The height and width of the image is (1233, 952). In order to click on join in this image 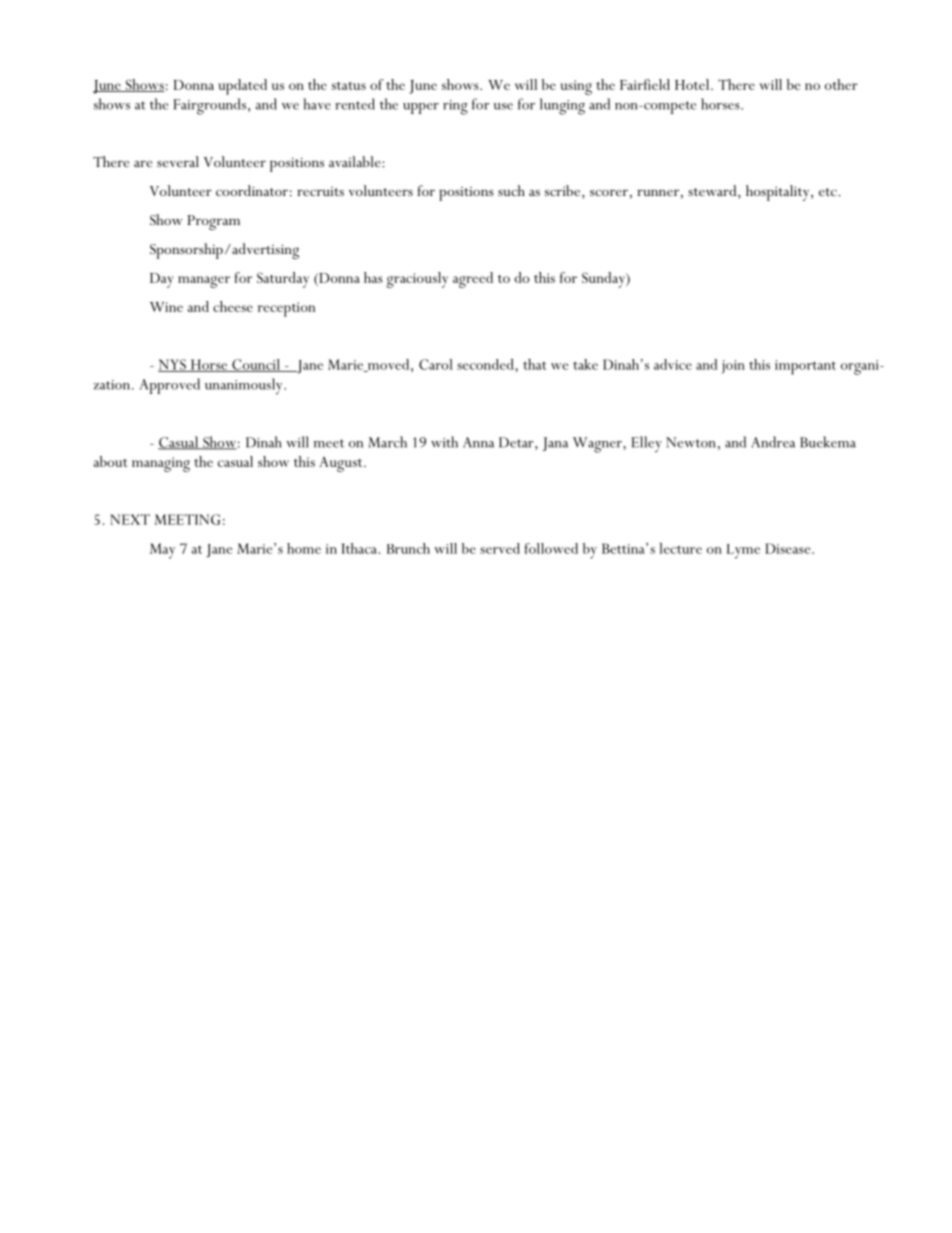, I will do `click(733, 367)`.
